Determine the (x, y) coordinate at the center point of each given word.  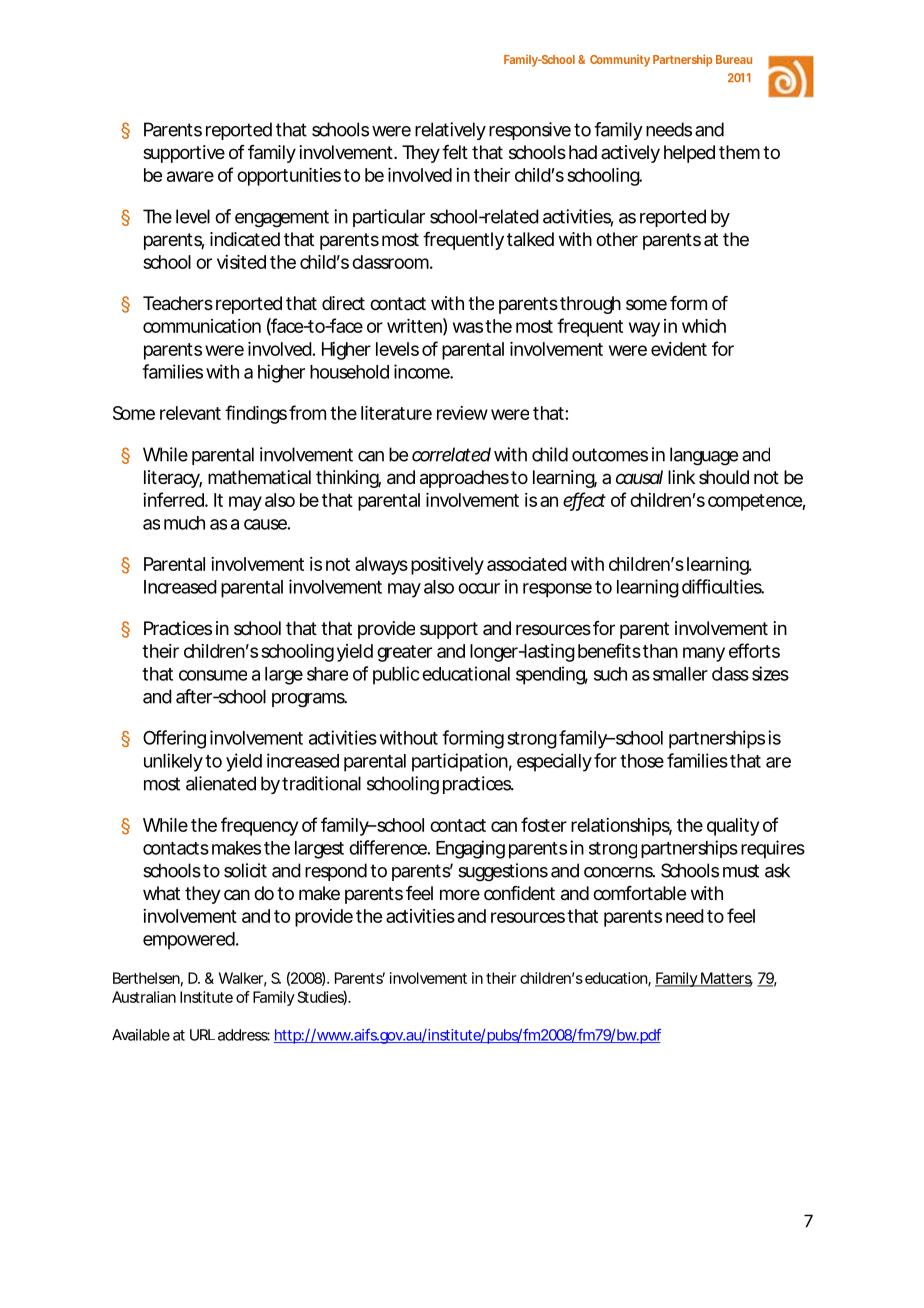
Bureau (734, 59)
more (460, 894)
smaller (680, 674)
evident (679, 349)
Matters (725, 979)
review (462, 413)
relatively (450, 131)
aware (190, 176)
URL (202, 1035)
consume (213, 675)
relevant (190, 413)
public (396, 675)
